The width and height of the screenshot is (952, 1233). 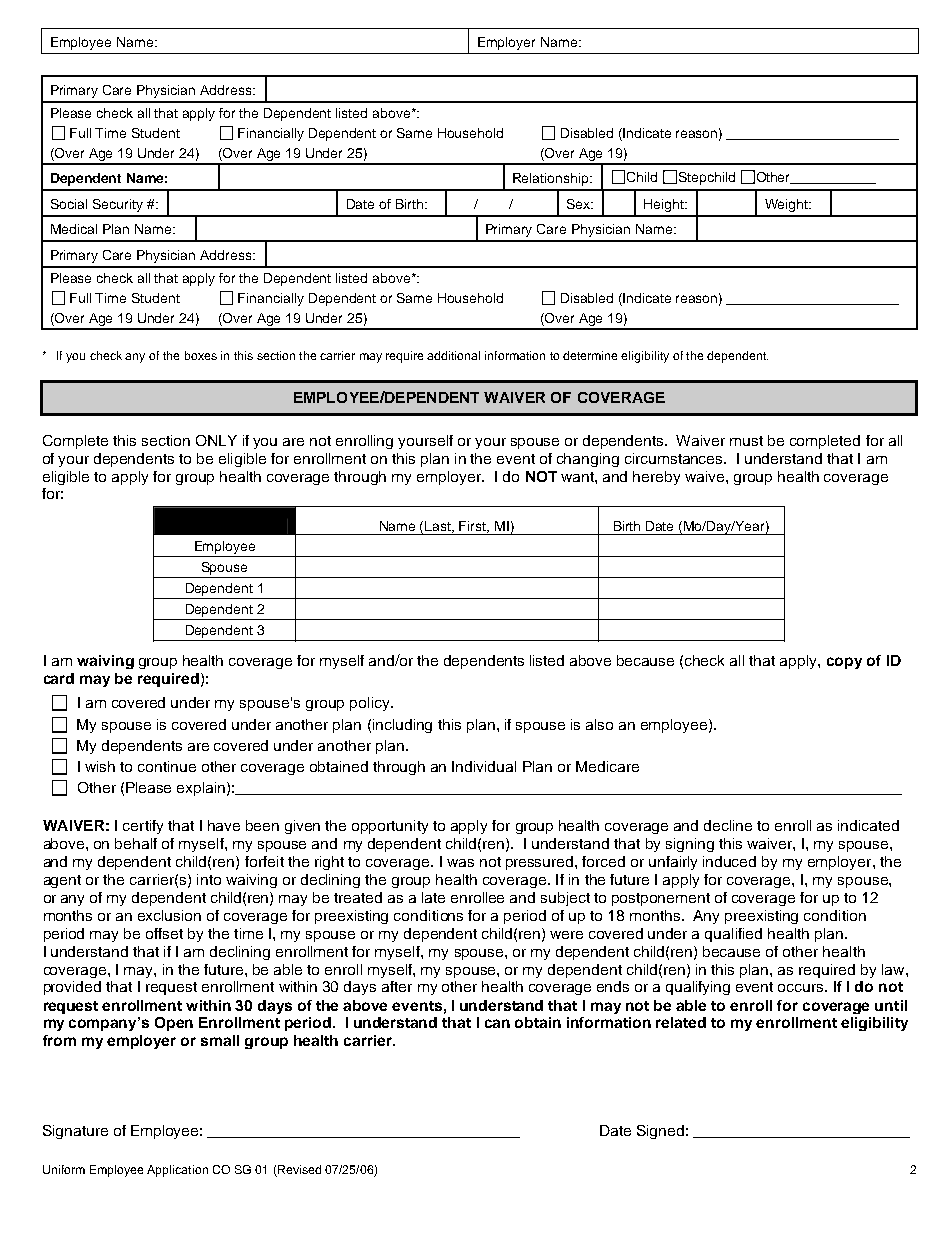 What do you see at coordinates (177, 1171) in the screenshot?
I see `Application` at bounding box center [177, 1171].
